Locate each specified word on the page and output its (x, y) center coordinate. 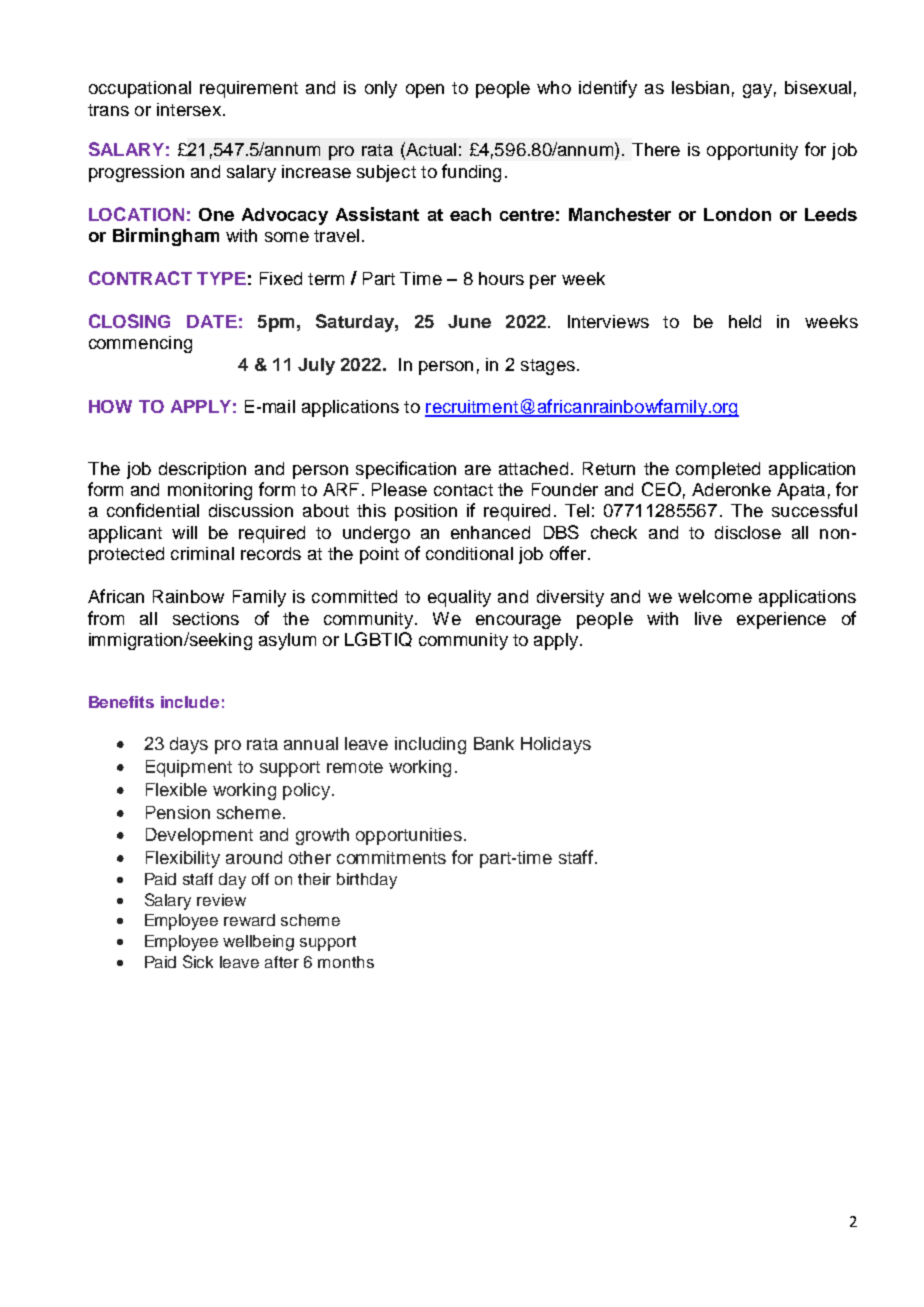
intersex (189, 109)
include (190, 702)
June (469, 321)
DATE (212, 321)
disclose (748, 532)
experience (781, 620)
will (184, 532)
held (745, 321)
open (425, 91)
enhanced (490, 532)
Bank (494, 743)
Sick (198, 961)
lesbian (700, 87)
